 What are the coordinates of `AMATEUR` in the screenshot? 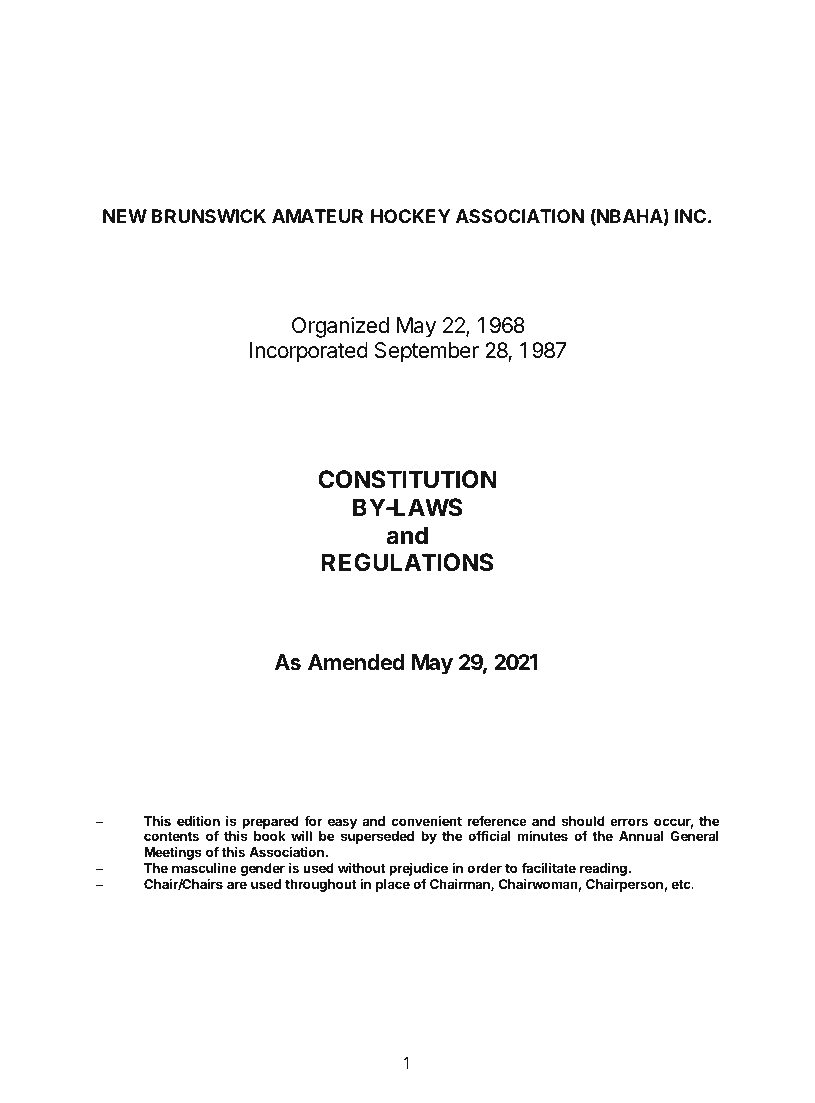 It's located at (317, 216).
